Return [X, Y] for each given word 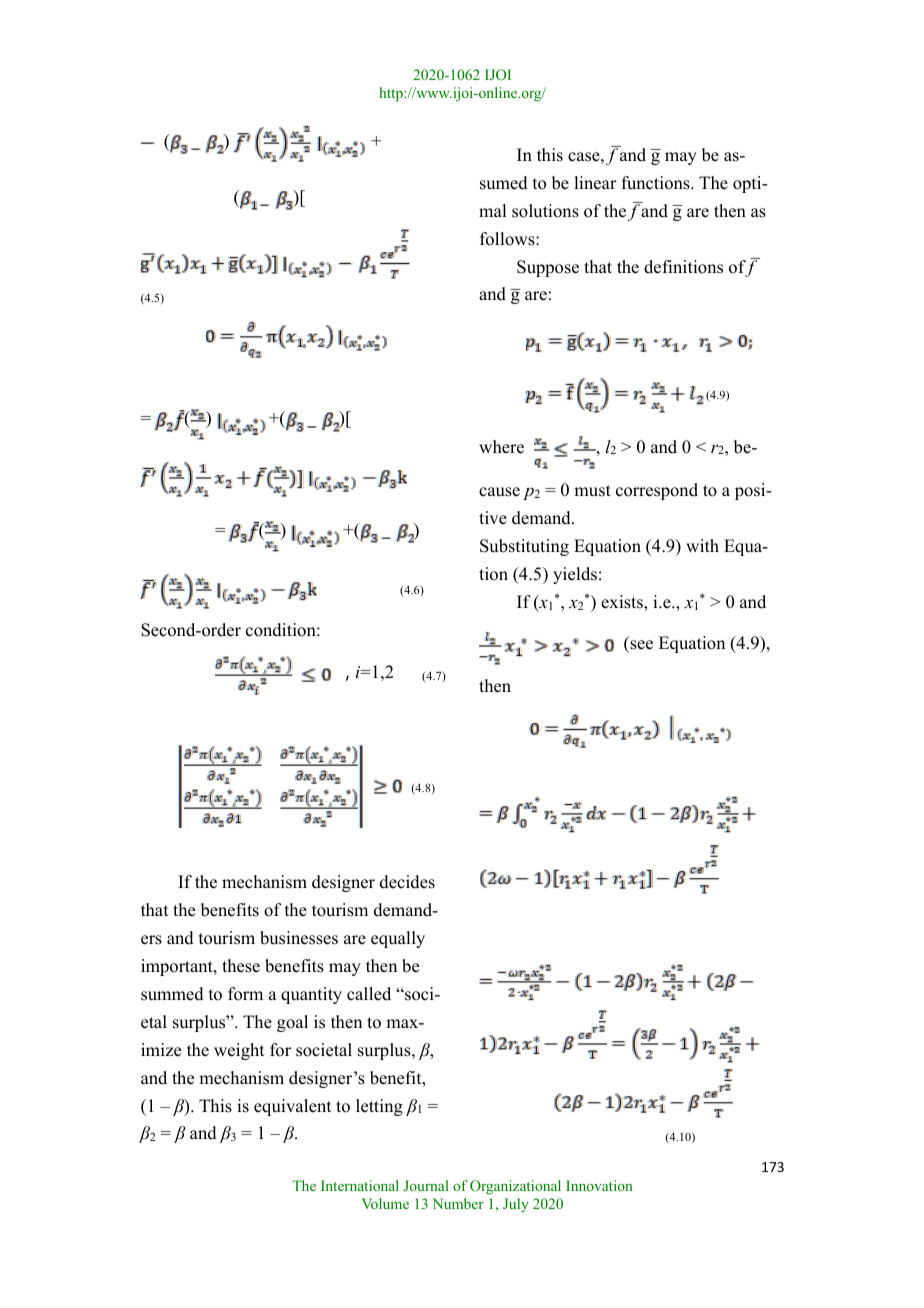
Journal [426, 1185]
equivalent [292, 1107]
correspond [657, 491]
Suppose [548, 268]
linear [595, 183]
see [641, 645]
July [516, 1205]
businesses [299, 938]
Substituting [524, 547]
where [501, 447]
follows [508, 239]
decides [407, 882]
